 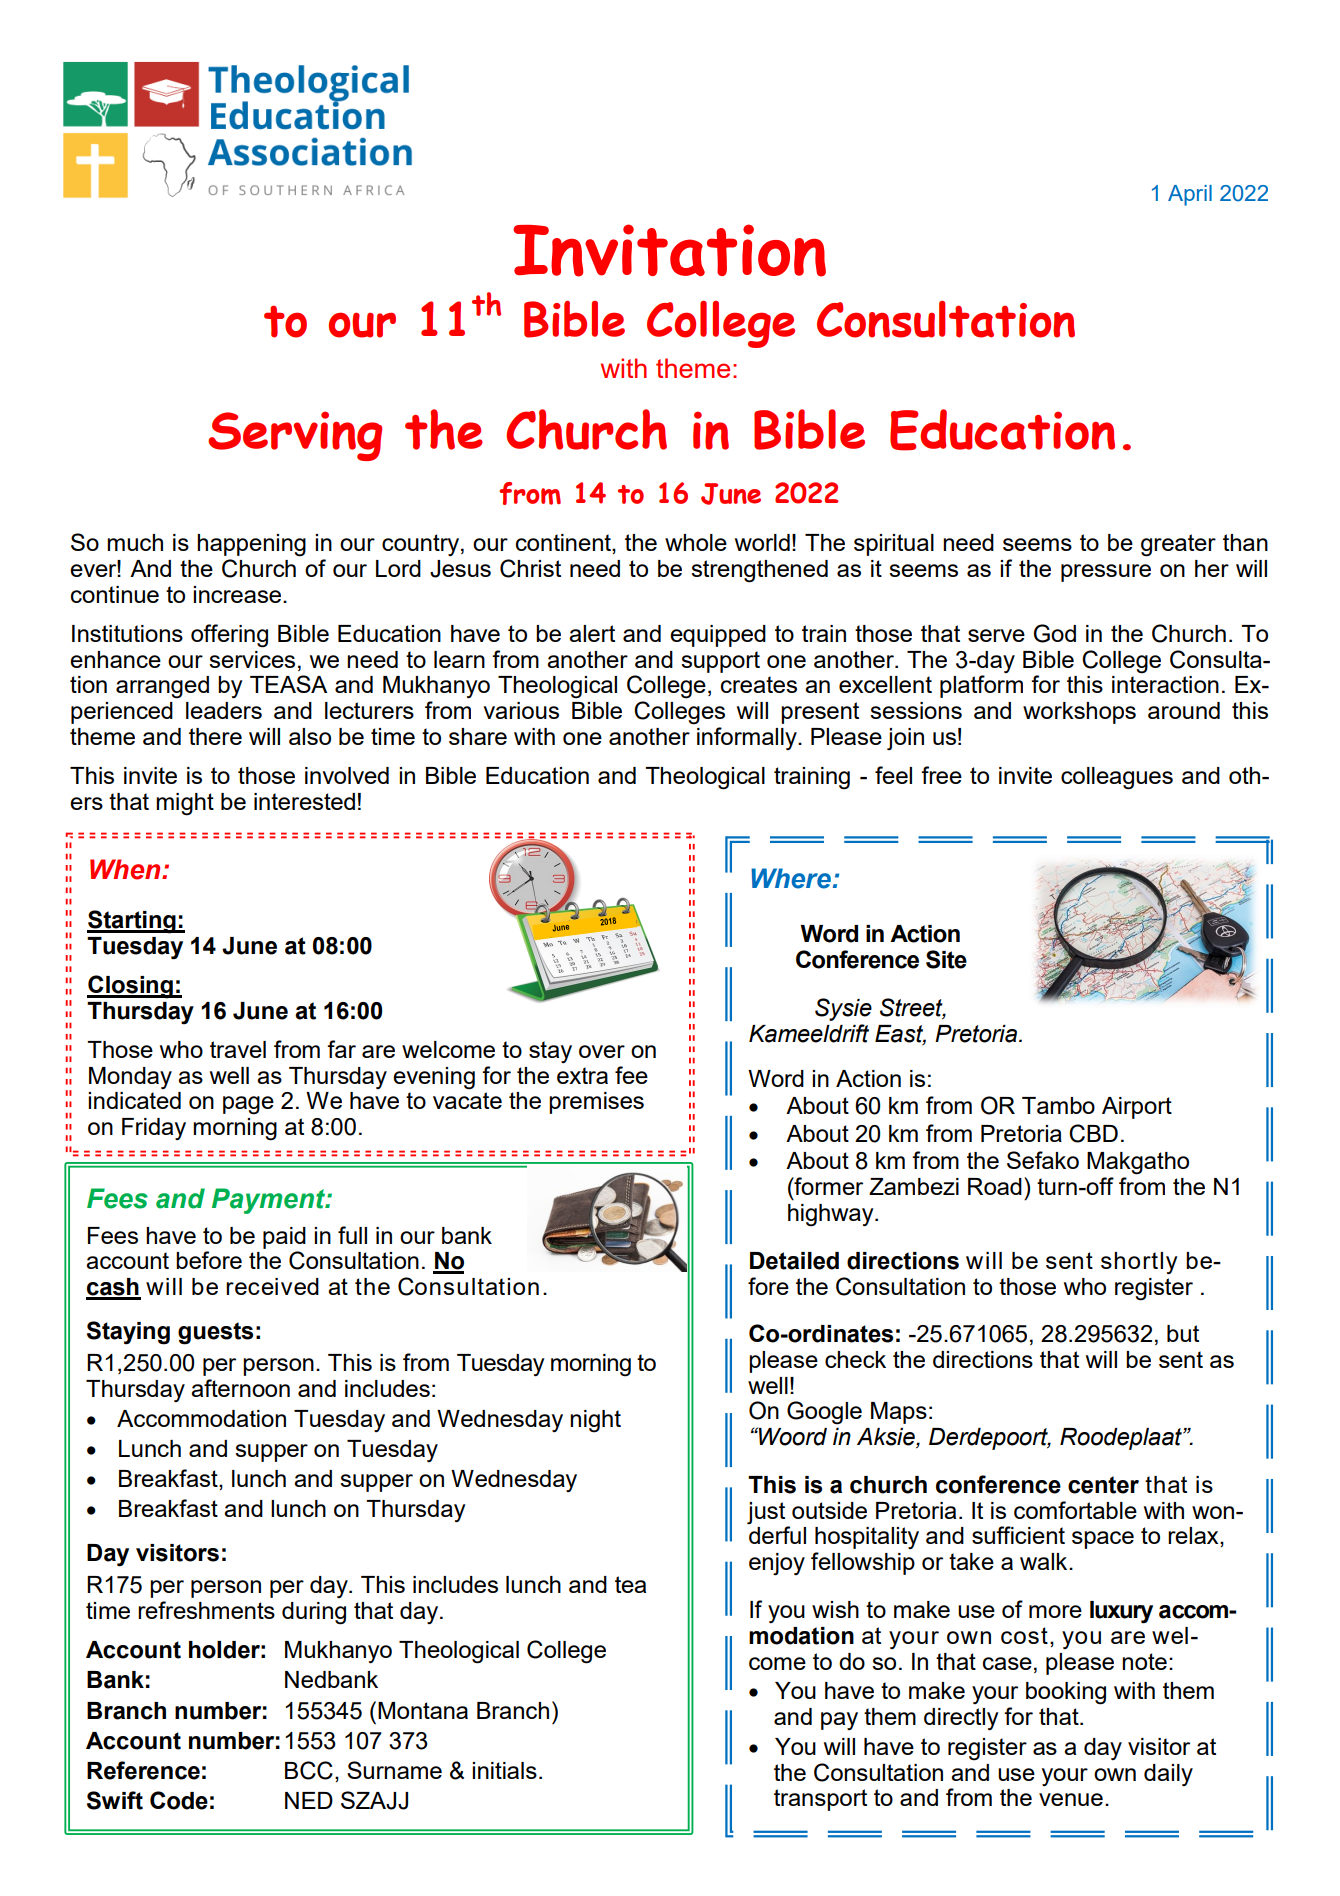 I want to click on but, so click(x=1183, y=1333).
